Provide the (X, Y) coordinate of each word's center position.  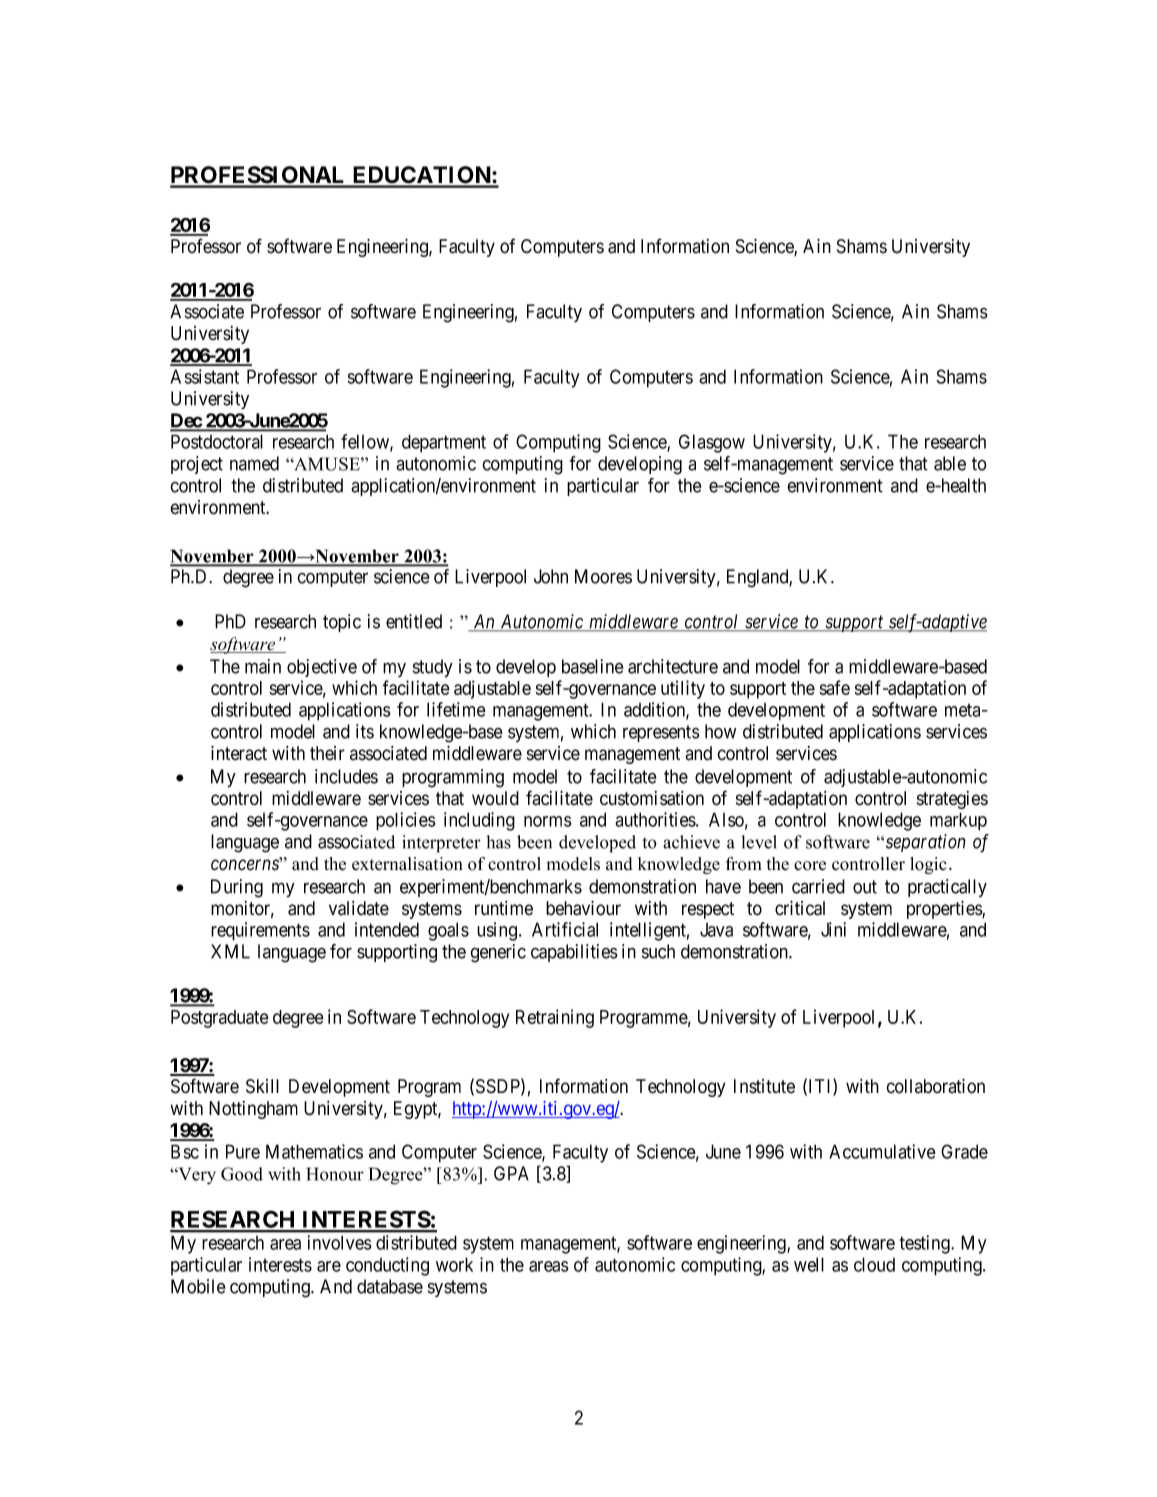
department (444, 443)
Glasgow (712, 443)
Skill (262, 1086)
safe (835, 687)
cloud (874, 1264)
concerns (246, 865)
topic (342, 623)
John (551, 576)
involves (339, 1242)
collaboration (935, 1086)
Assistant (204, 376)
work (454, 1264)
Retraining (555, 1018)
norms (548, 821)
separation (924, 843)
